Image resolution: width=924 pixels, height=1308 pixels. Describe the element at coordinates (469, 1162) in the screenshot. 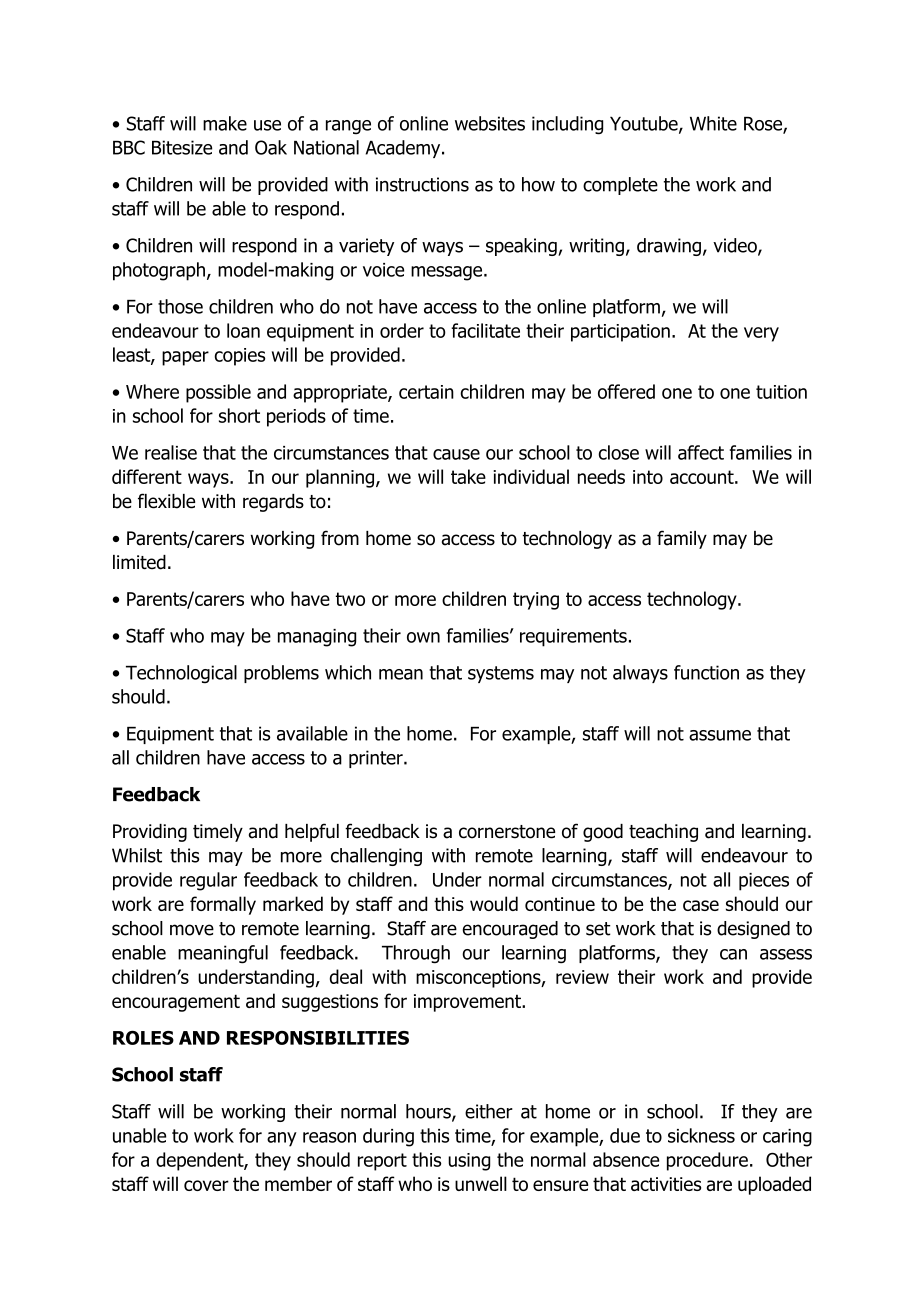

I see `using` at that location.
